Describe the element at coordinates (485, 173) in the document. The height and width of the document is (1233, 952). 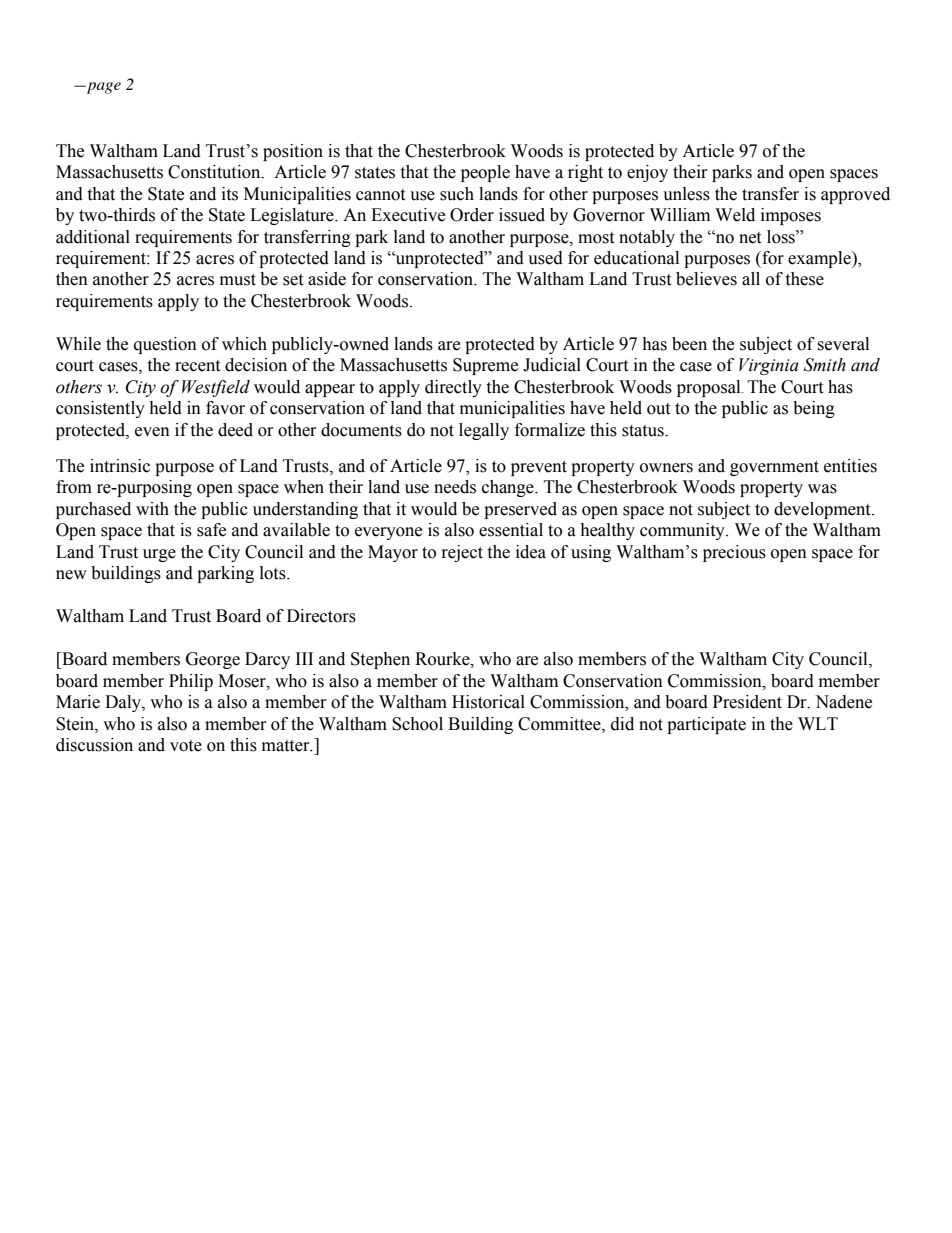
I see `people` at that location.
